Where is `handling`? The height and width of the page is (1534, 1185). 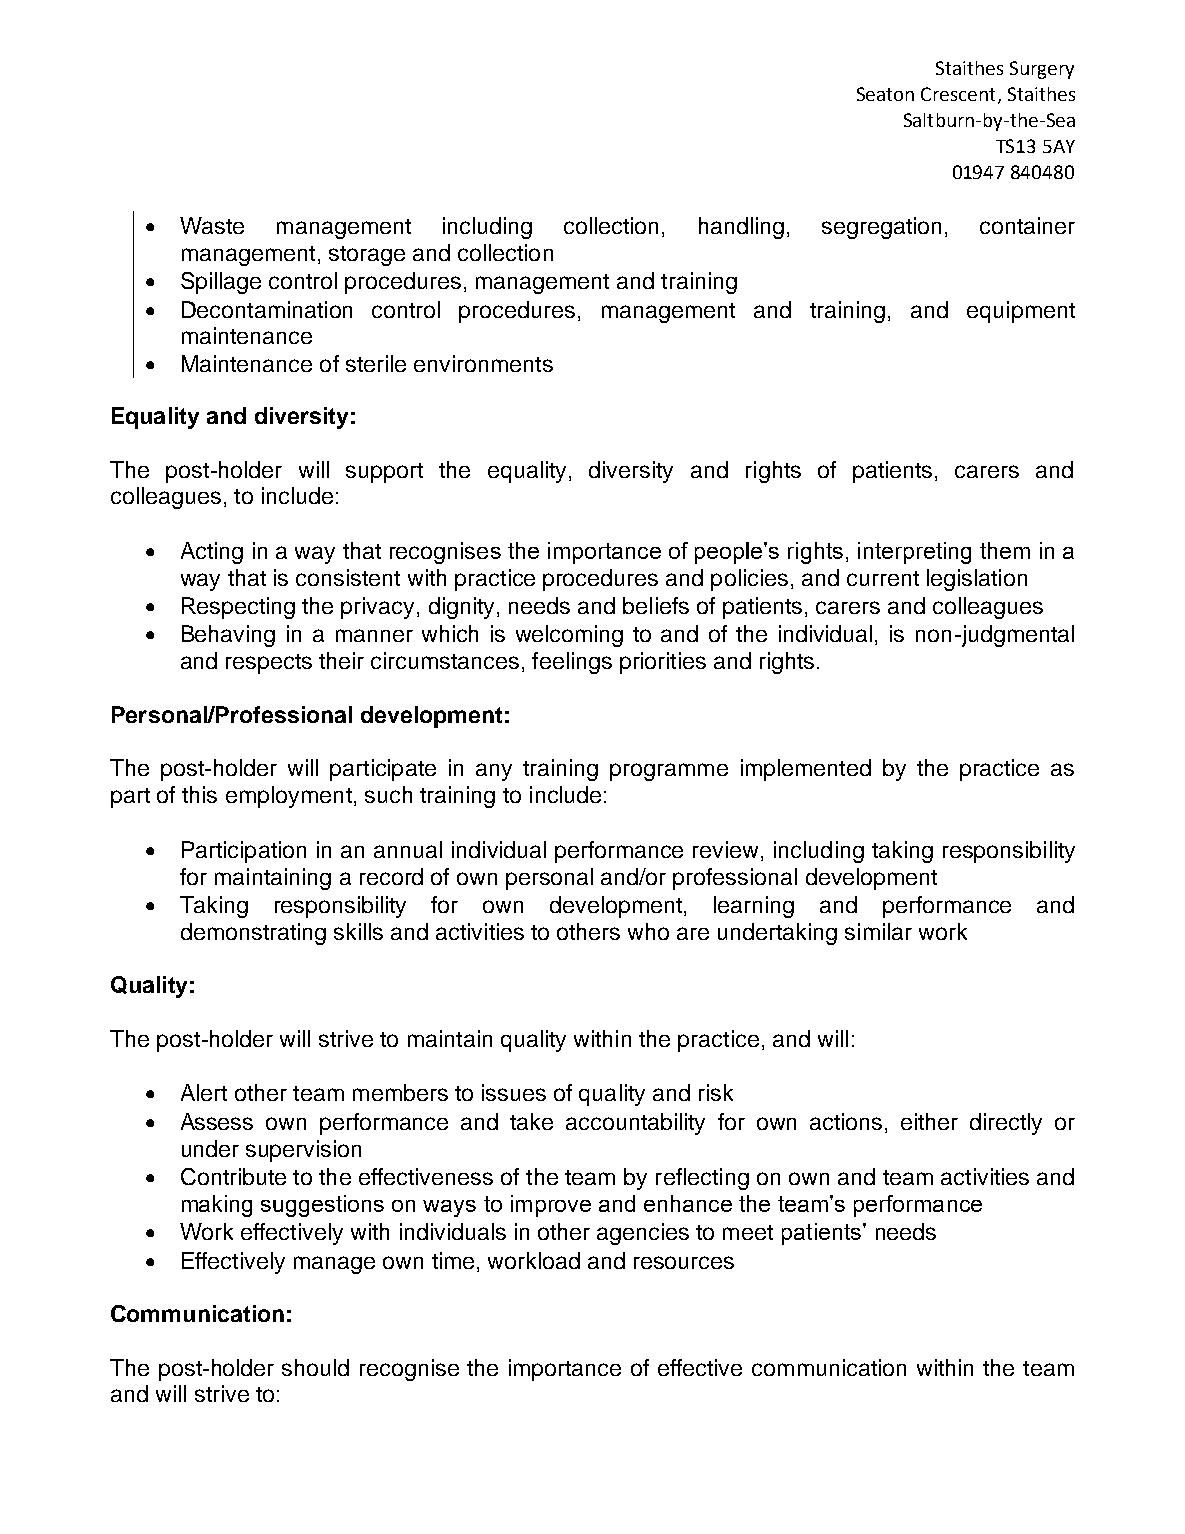
handling is located at coordinates (741, 228).
